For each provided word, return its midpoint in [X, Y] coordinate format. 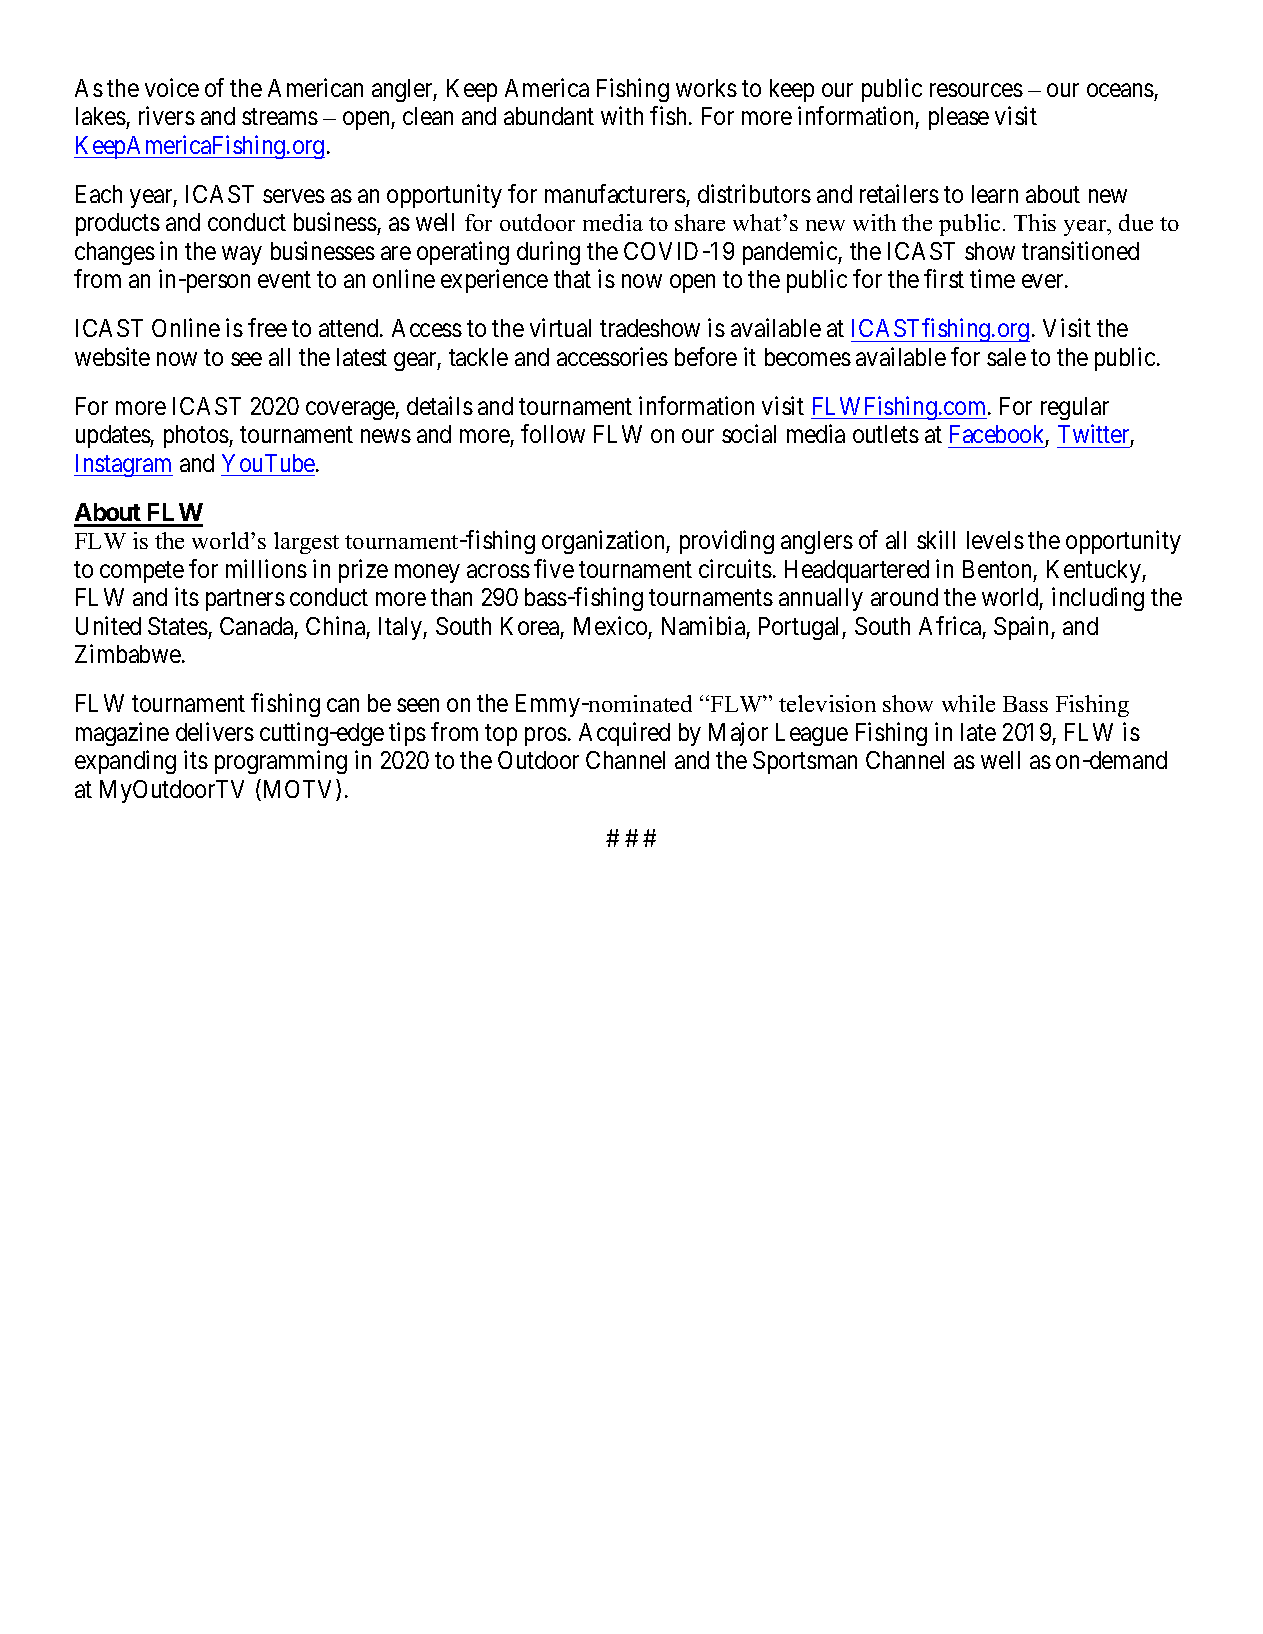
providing [727, 542]
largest [306, 543]
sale [1006, 357]
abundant [549, 116]
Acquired [624, 734]
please [959, 118]
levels [995, 540]
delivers [215, 731]
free [267, 328]
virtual [560, 328]
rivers [167, 115]
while [968, 703]
